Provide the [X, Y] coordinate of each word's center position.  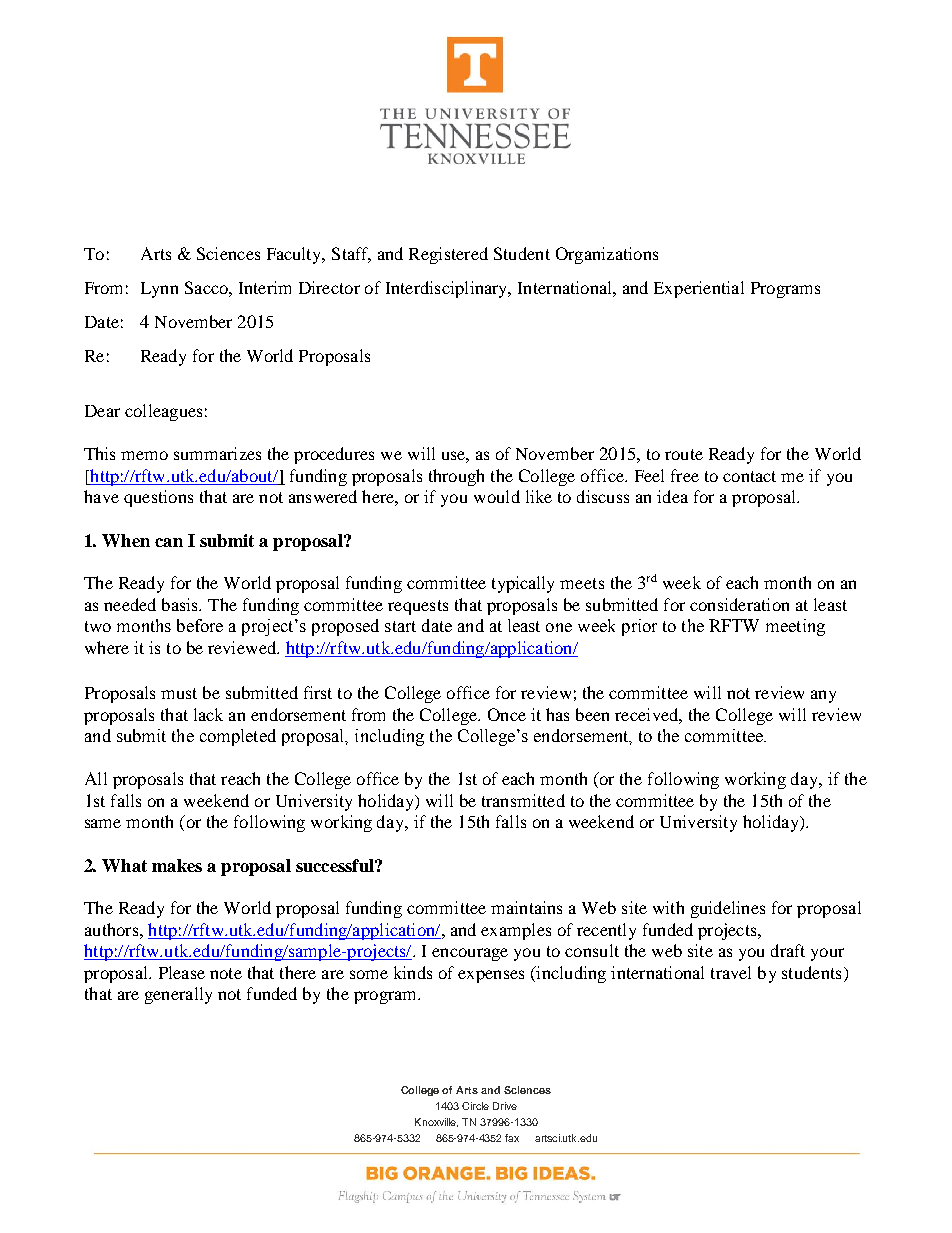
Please [182, 972]
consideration [739, 604]
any [823, 696]
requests [418, 607]
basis [181, 604]
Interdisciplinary [448, 289]
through [456, 477]
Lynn [159, 290]
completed [238, 737]
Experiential [699, 289]
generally [178, 995]
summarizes [217, 453]
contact [749, 476]
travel [731, 972]
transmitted [523, 800]
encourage [470, 954]
